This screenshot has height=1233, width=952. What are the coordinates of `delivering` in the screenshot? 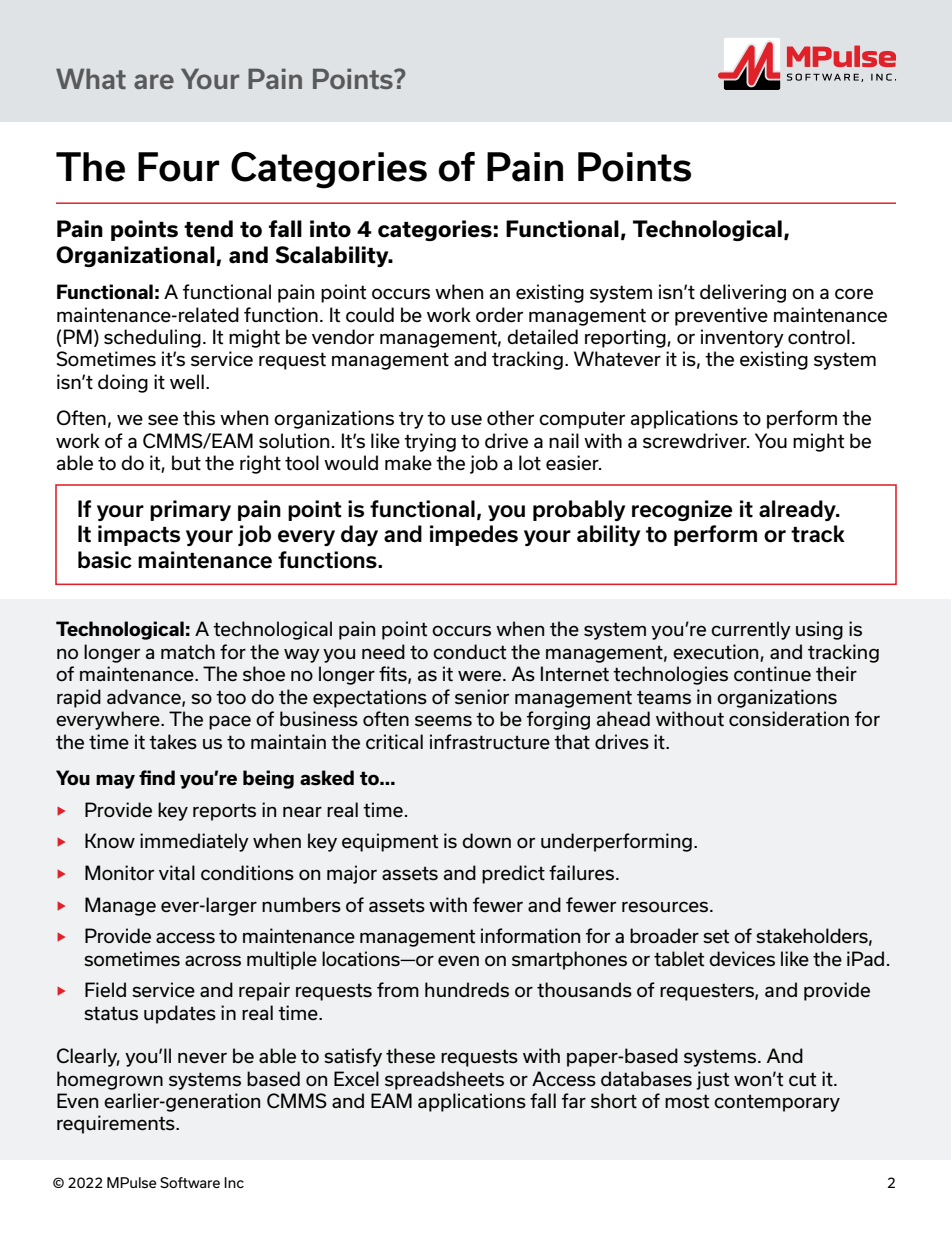 It's located at (743, 293).
